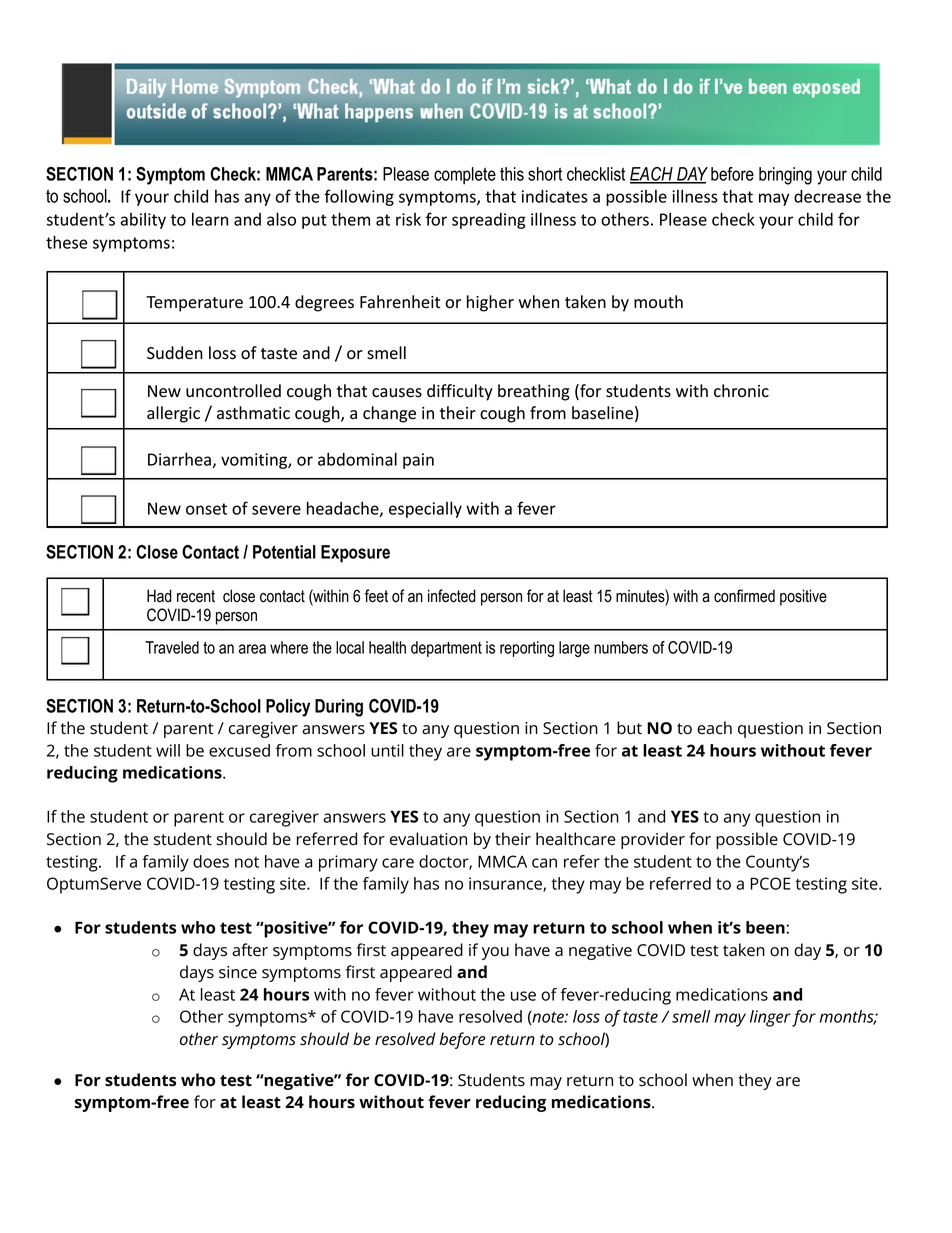  What do you see at coordinates (785, 176) in the image?
I see `bringing` at bounding box center [785, 176].
